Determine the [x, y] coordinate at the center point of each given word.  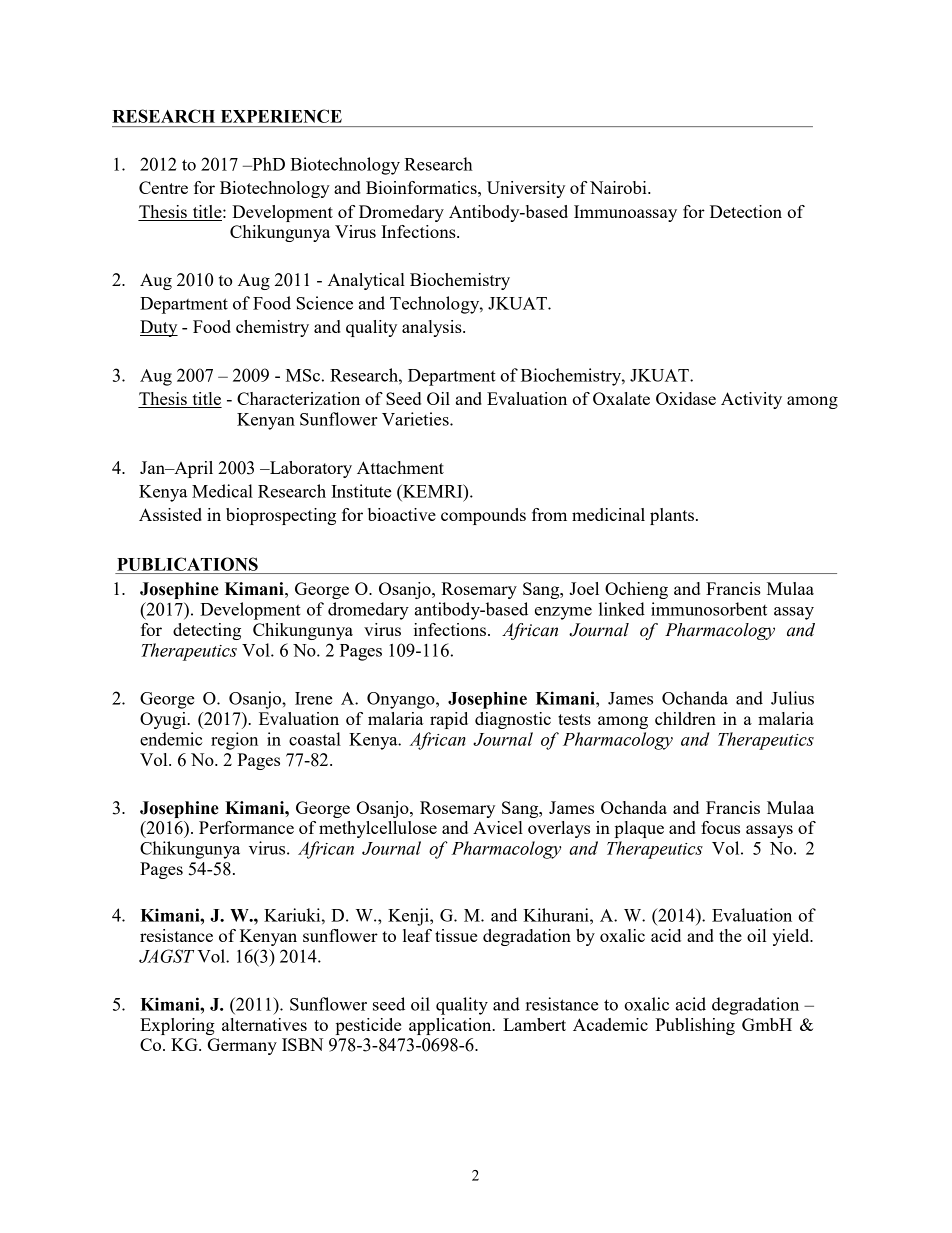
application [451, 1026]
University [526, 189]
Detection [746, 211]
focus [720, 827]
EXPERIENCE [281, 116]
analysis [433, 328]
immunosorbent [709, 609]
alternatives [264, 1024]
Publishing [695, 1026]
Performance [246, 827]
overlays [559, 829]
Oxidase [686, 398]
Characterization [298, 398]
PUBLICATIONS [187, 564]
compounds [483, 516]
